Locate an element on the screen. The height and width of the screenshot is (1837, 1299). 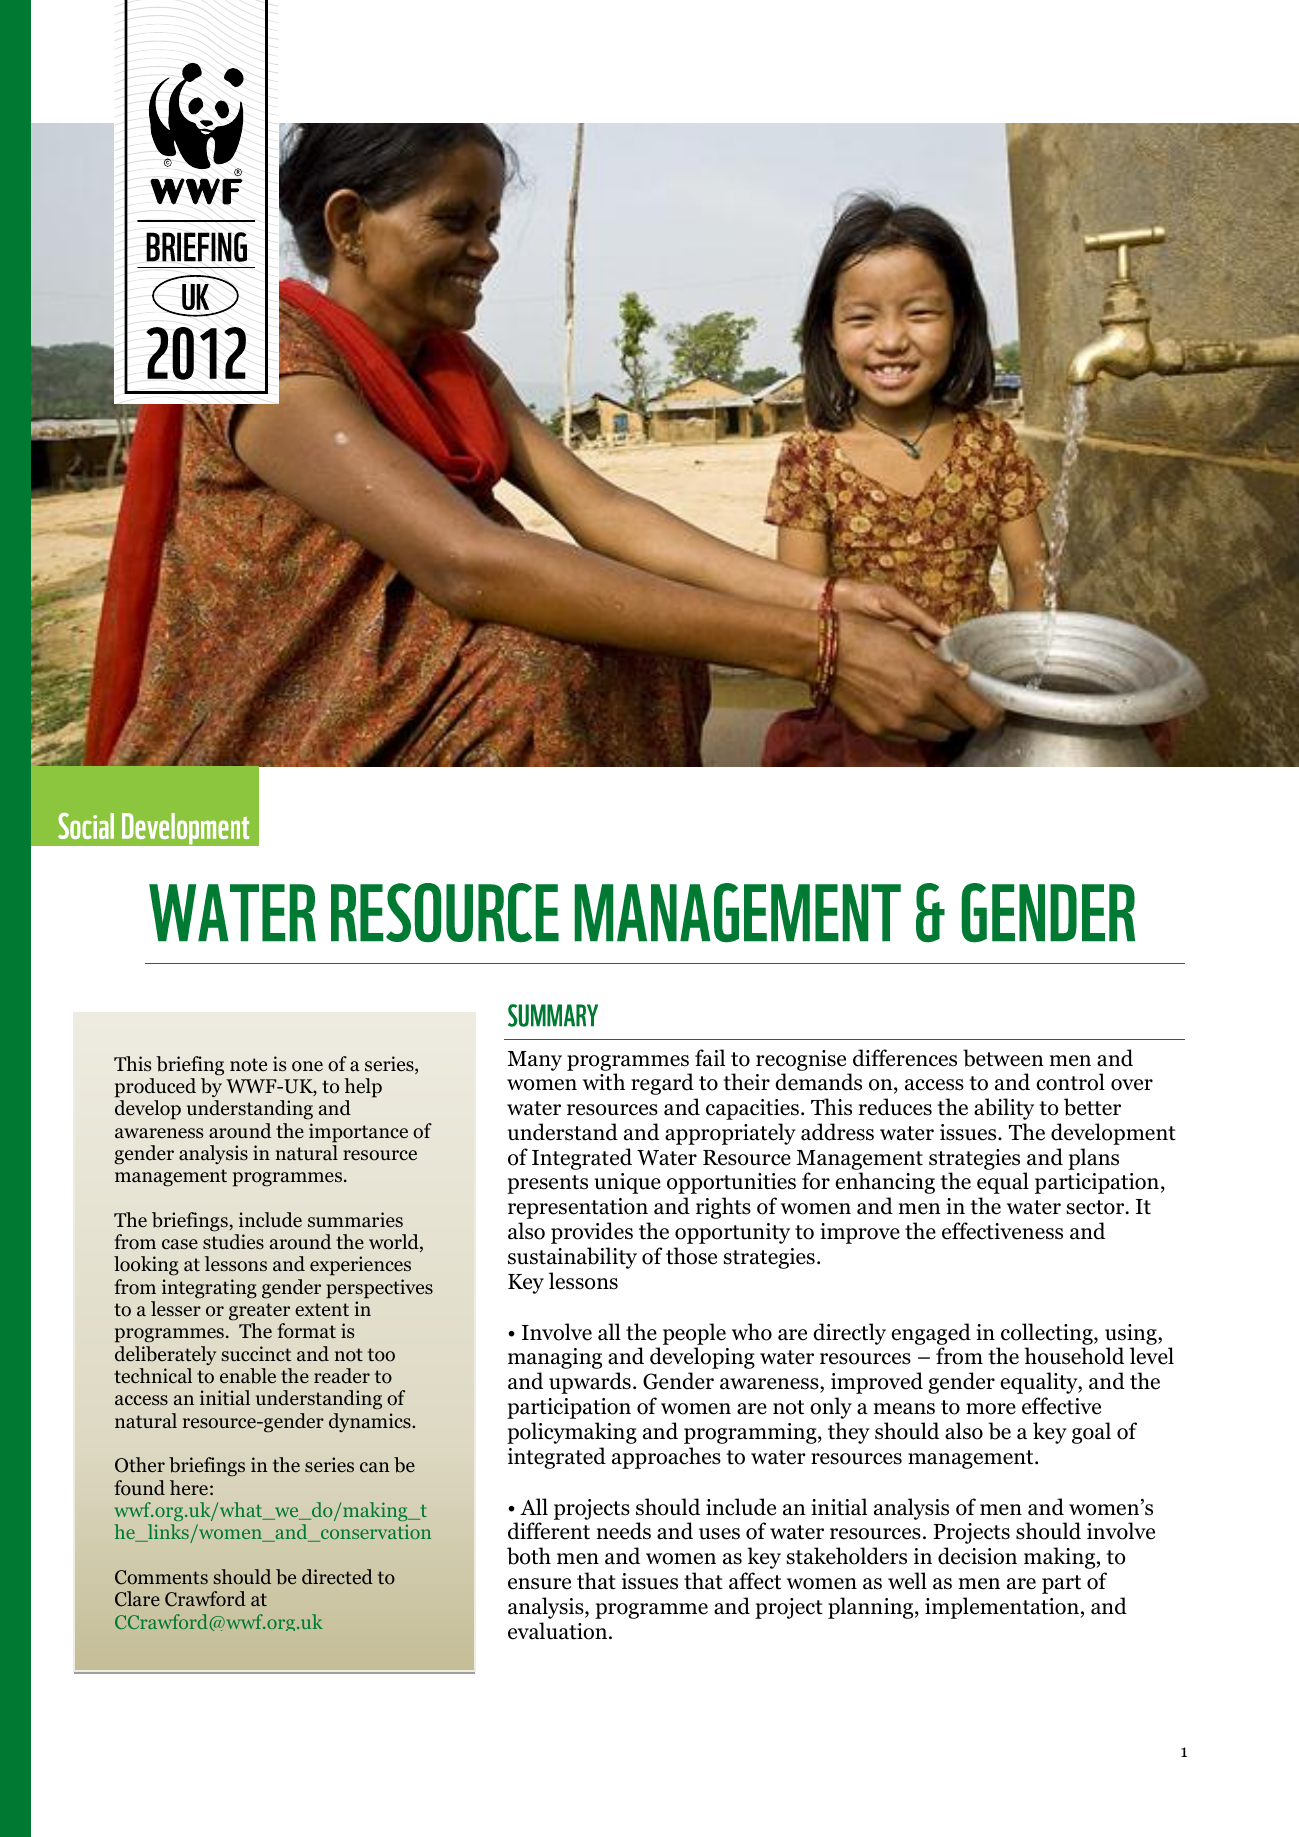
more is located at coordinates (991, 1409).
